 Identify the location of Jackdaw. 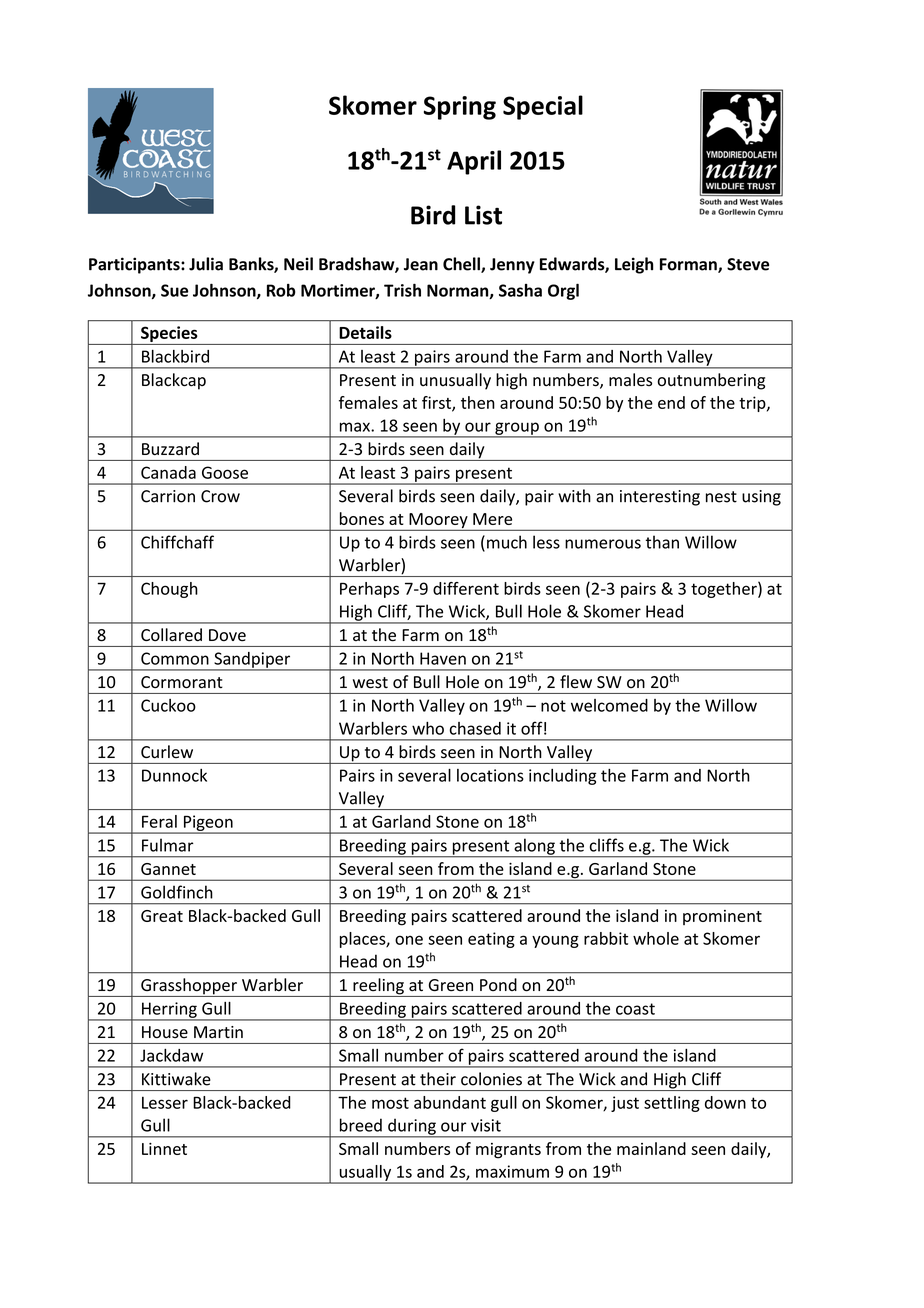
(171, 1055).
